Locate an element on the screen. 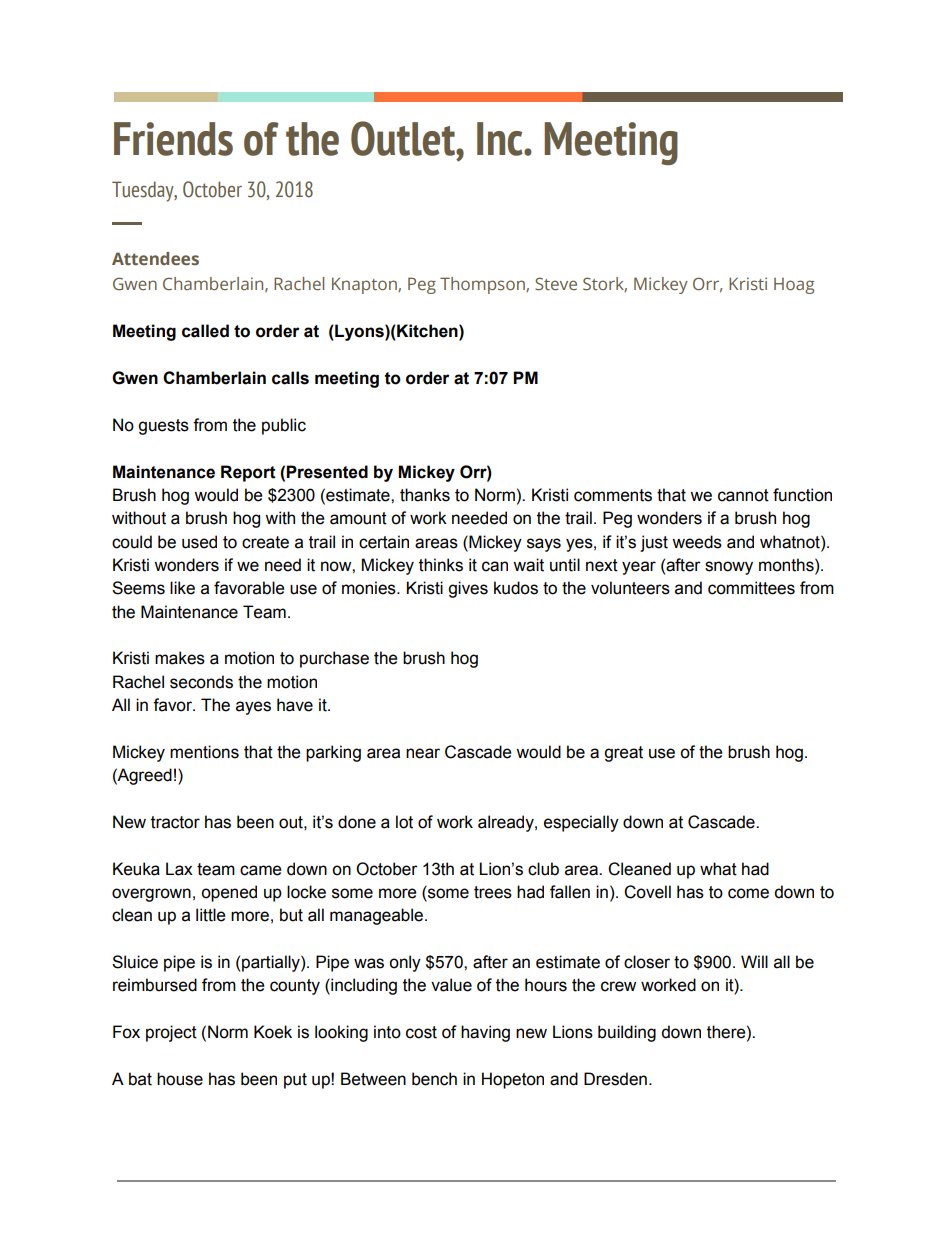 The width and height of the screenshot is (952, 1233). having is located at coordinates (485, 1033).
